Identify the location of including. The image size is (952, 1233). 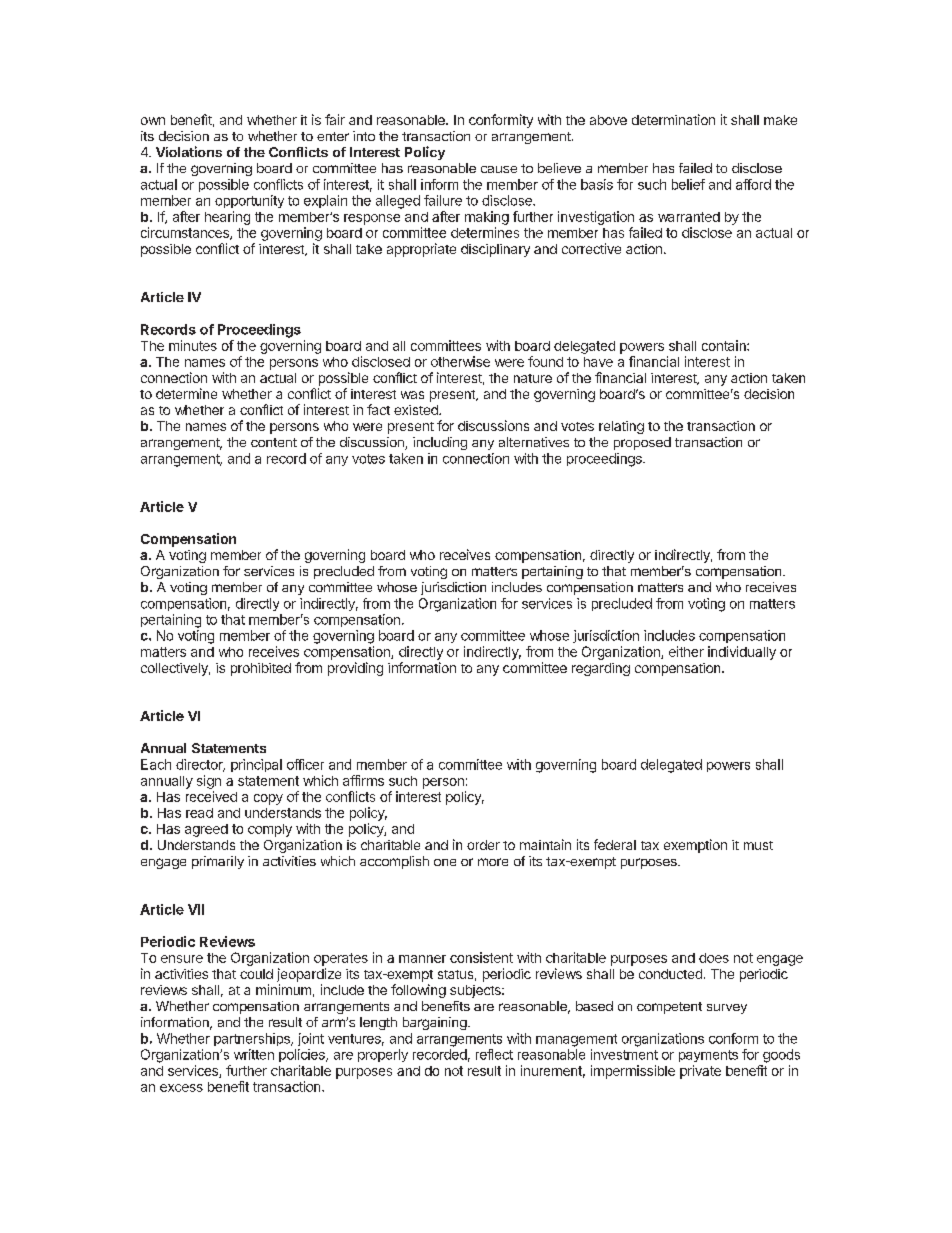
(440, 443).
